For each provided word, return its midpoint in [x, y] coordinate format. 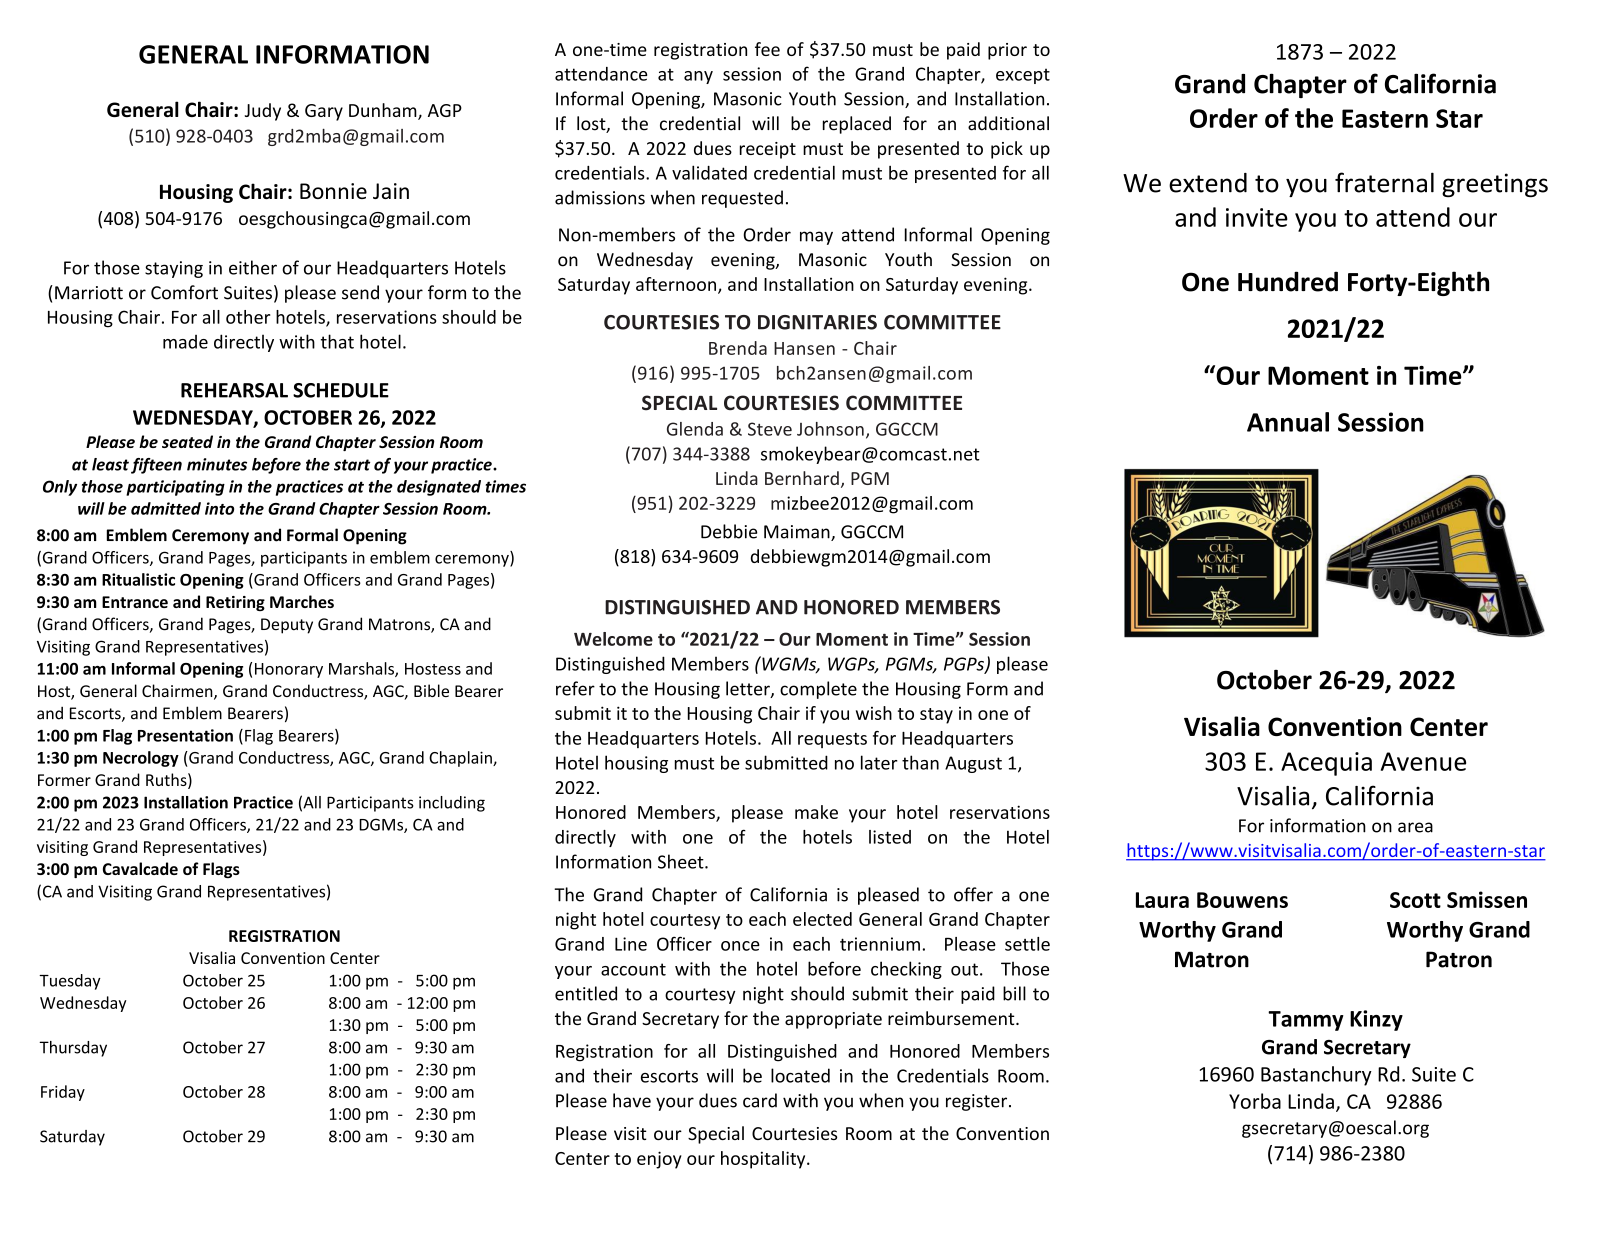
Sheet [682, 861]
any [698, 77]
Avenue [1423, 761]
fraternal [1384, 182]
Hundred [1288, 281]
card [760, 1100]
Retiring [235, 603]
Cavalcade [140, 868]
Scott [1415, 900]
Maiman [798, 533]
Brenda [738, 348]
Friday [63, 1093]
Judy [263, 112]
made [185, 342]
